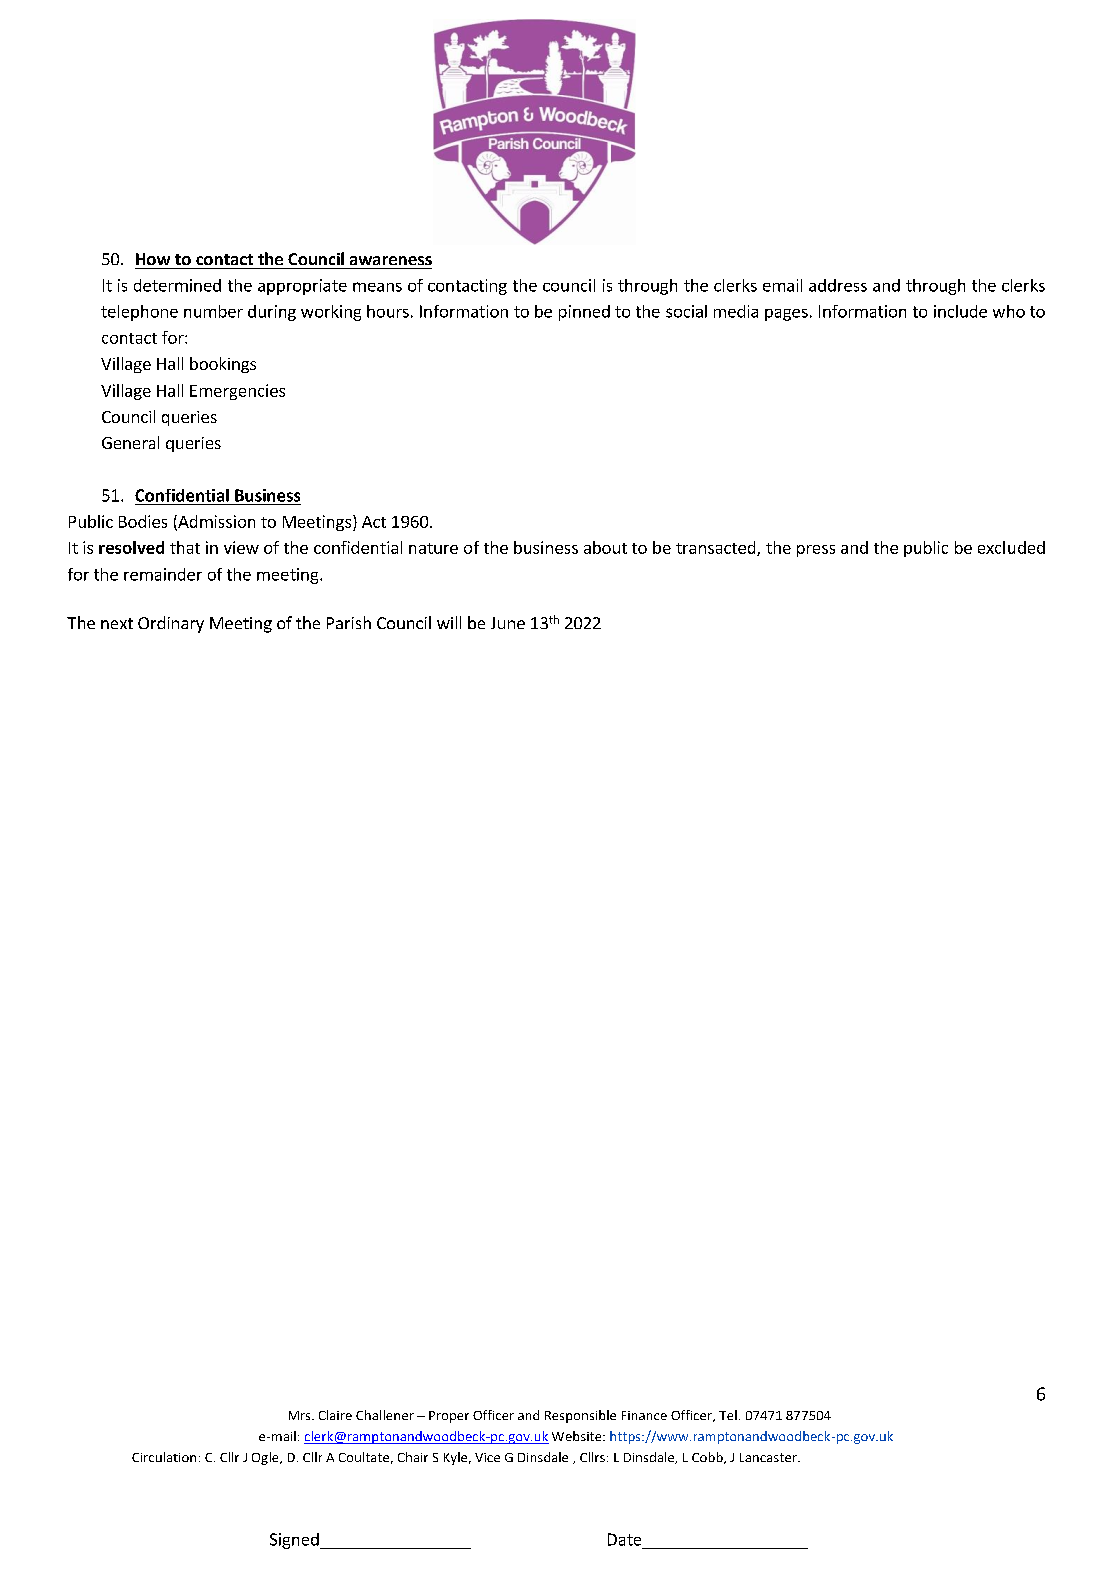 This screenshot has width=1113, height=1575. What do you see at coordinates (508, 623) in the screenshot?
I see `June` at bounding box center [508, 623].
